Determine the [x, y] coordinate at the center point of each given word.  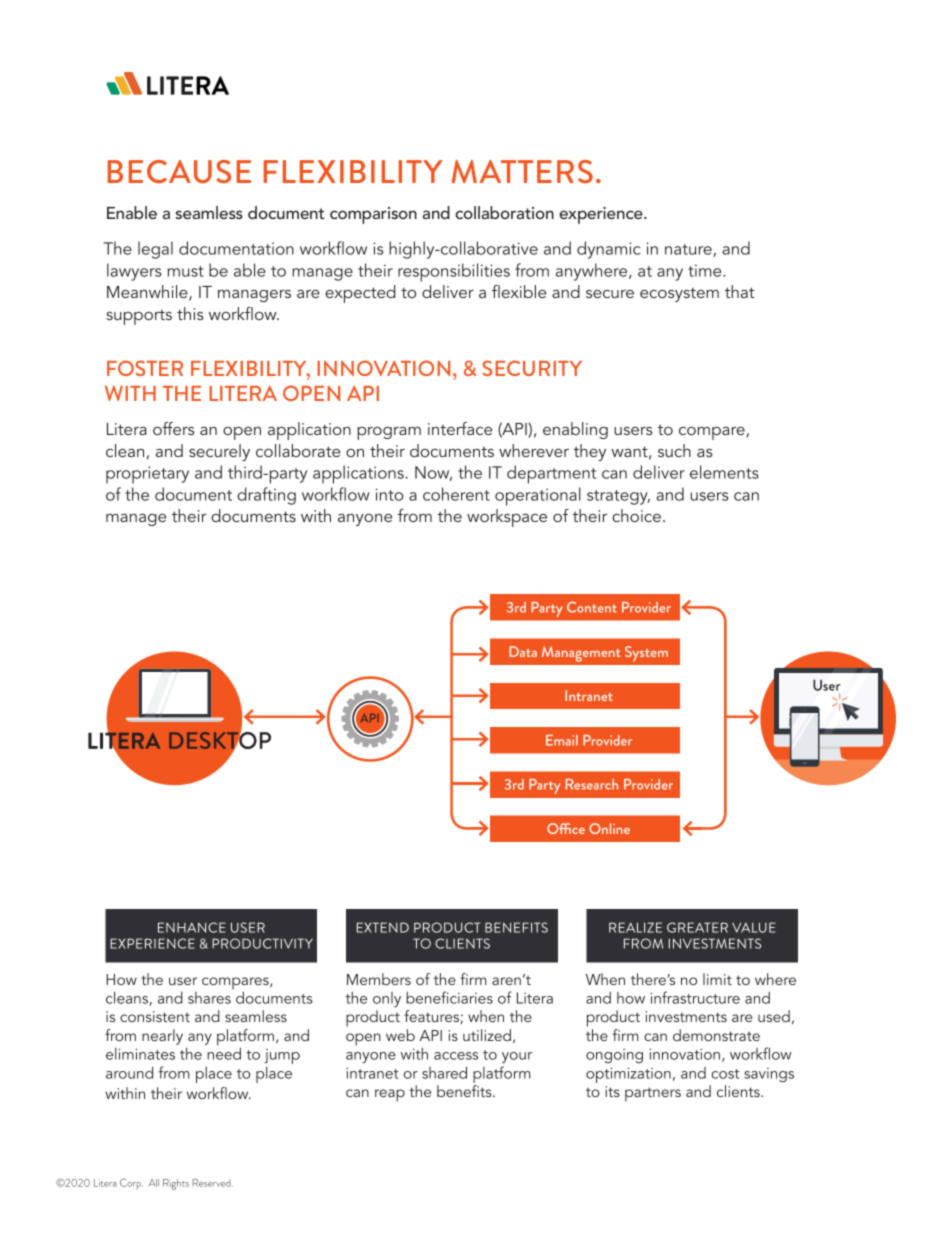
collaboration [505, 212]
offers [174, 428]
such [674, 450]
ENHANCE [192, 927]
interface [460, 428]
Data [523, 651]
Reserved [212, 1183]
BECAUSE [179, 171]
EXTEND [383, 927]
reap [390, 1095]
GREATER [697, 927]
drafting [266, 496]
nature [689, 250]
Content [592, 607]
